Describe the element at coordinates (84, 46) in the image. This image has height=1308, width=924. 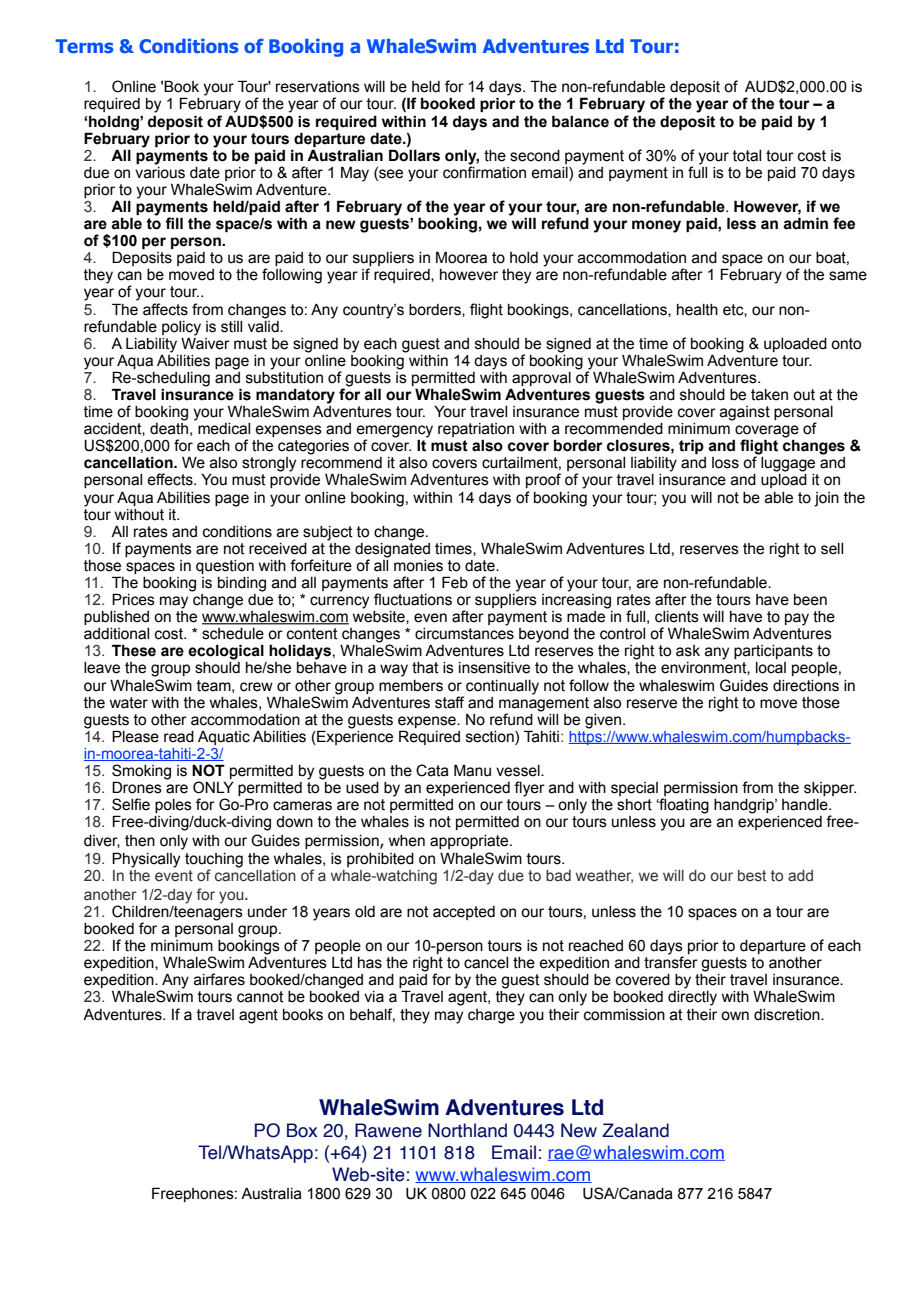
I see `Terms` at that location.
